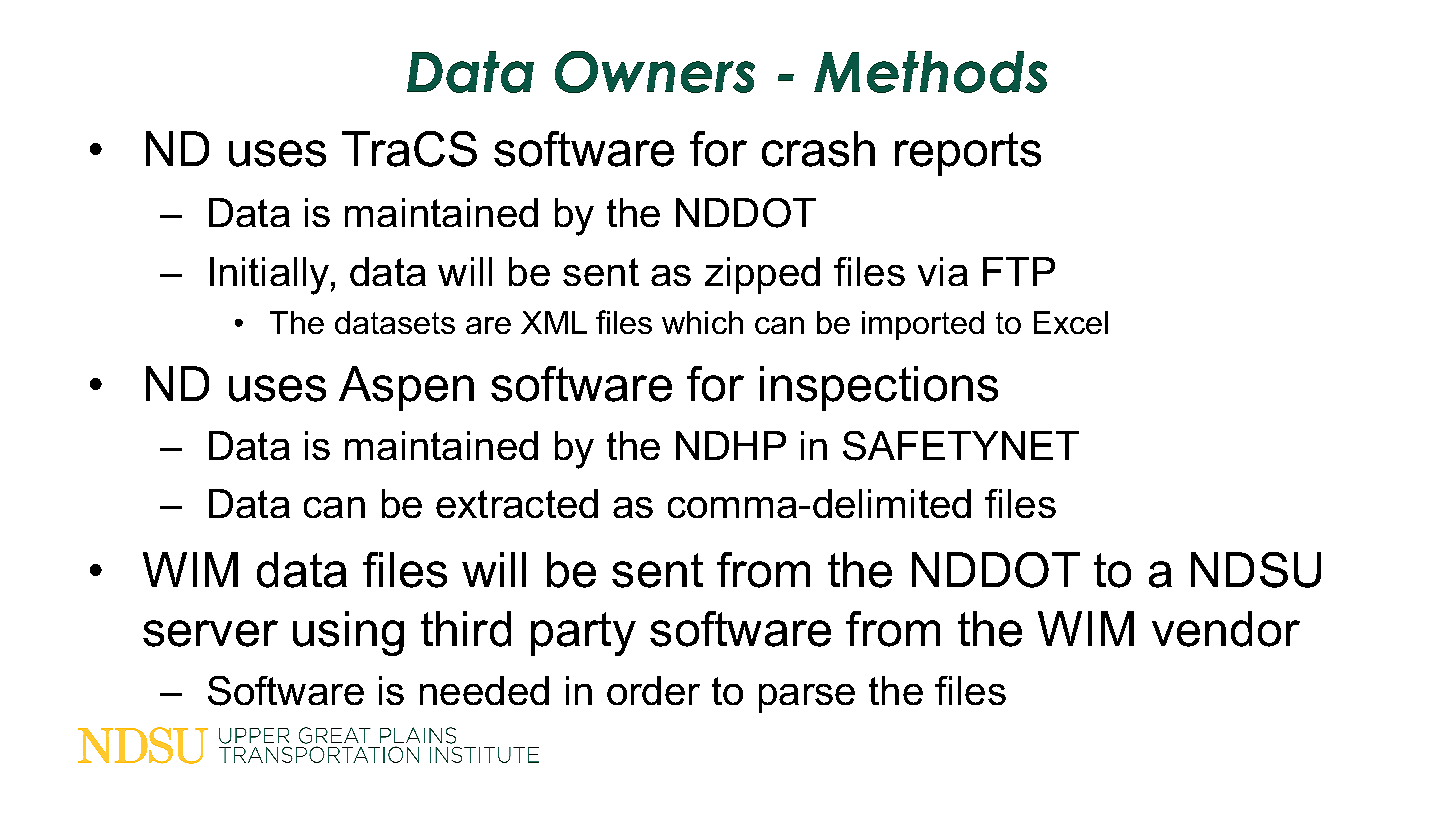  I want to click on inspections, so click(879, 388).
